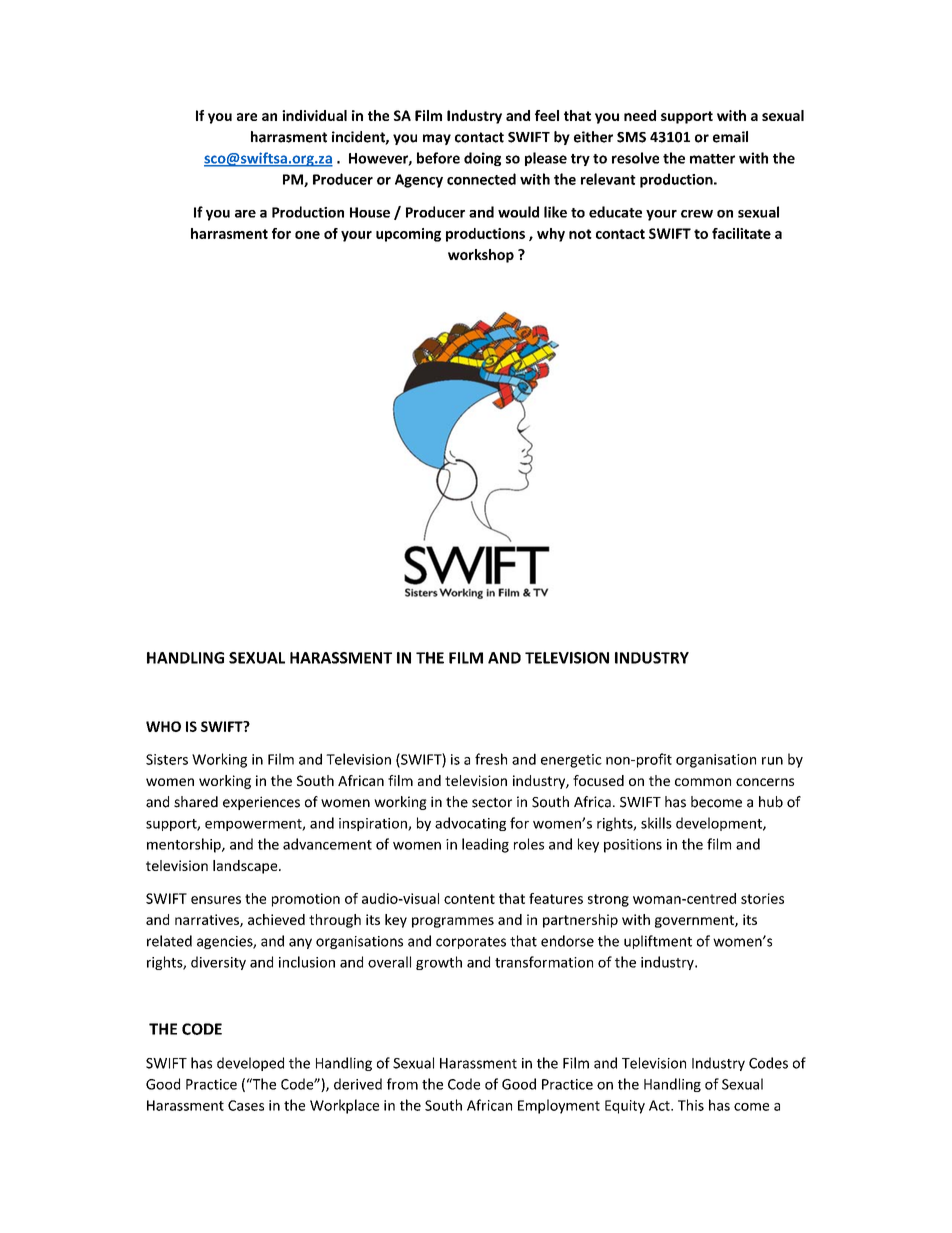 The height and width of the page is (1233, 952). What do you see at coordinates (314, 115) in the page?
I see `individual` at bounding box center [314, 115].
